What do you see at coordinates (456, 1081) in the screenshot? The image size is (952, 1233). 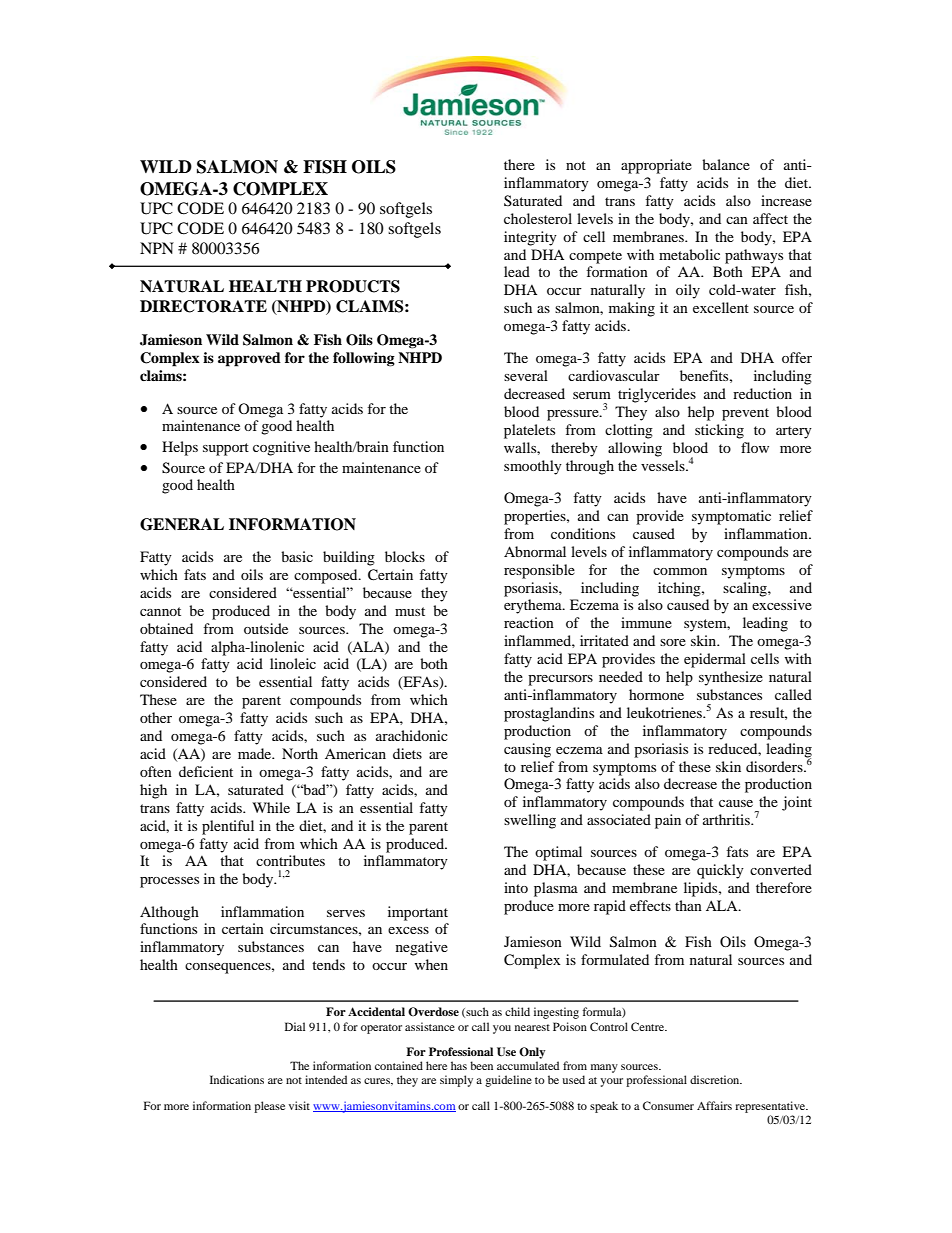 I see `simply` at bounding box center [456, 1081].
